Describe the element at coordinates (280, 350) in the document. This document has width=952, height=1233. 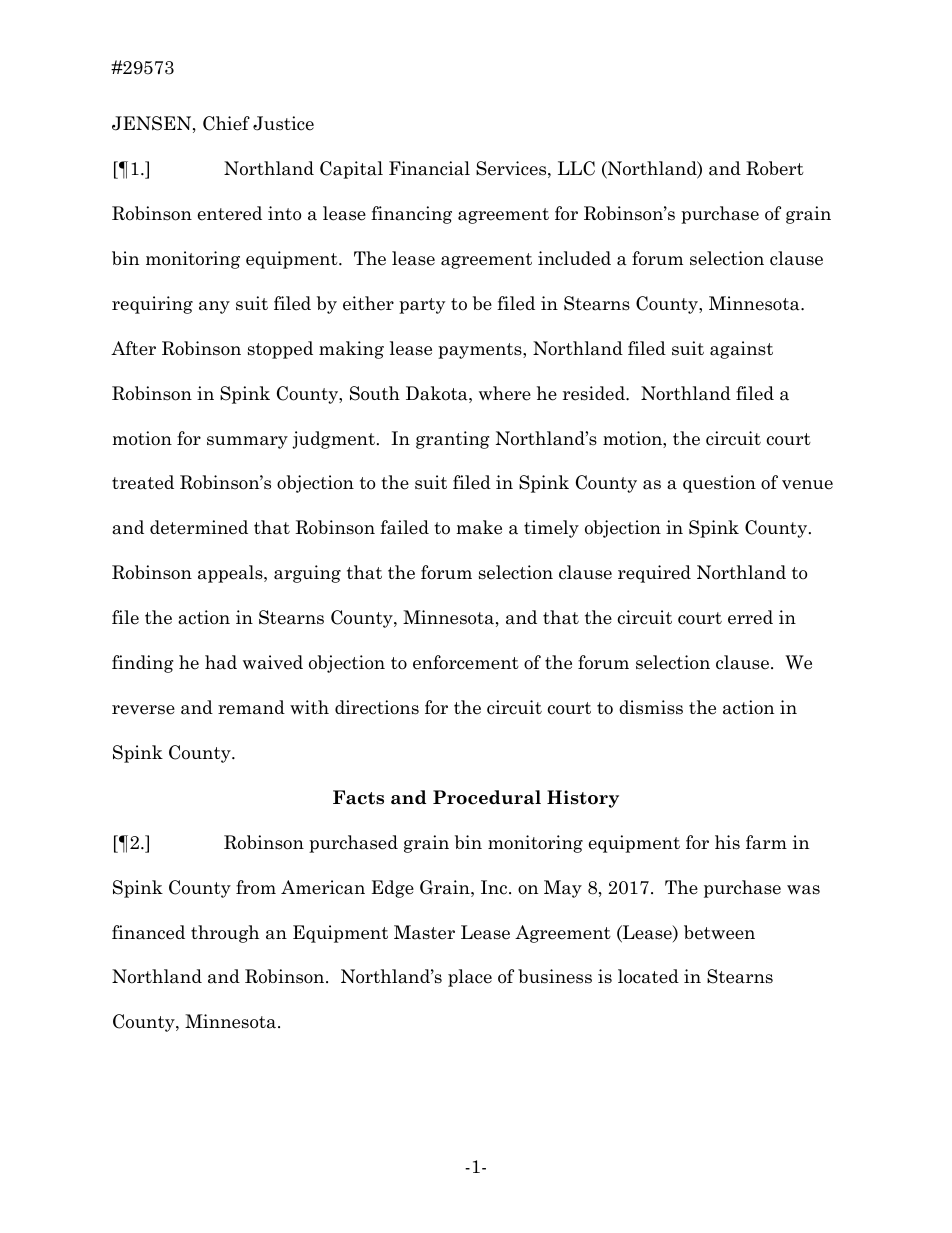
I see `stopped` at that location.
